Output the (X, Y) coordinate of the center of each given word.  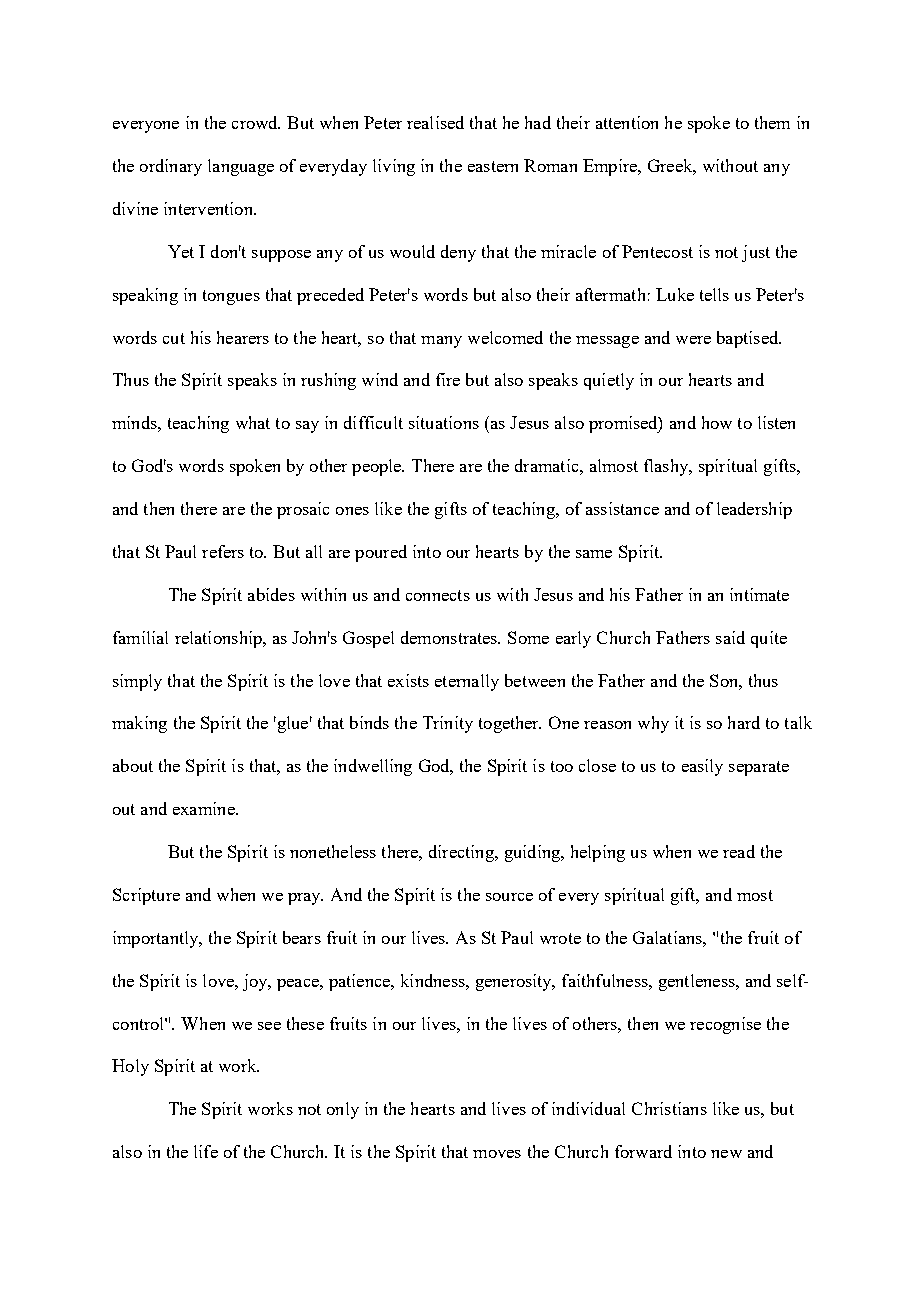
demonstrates (450, 637)
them (772, 122)
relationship (219, 639)
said (730, 637)
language (241, 167)
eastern (493, 166)
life (206, 1151)
